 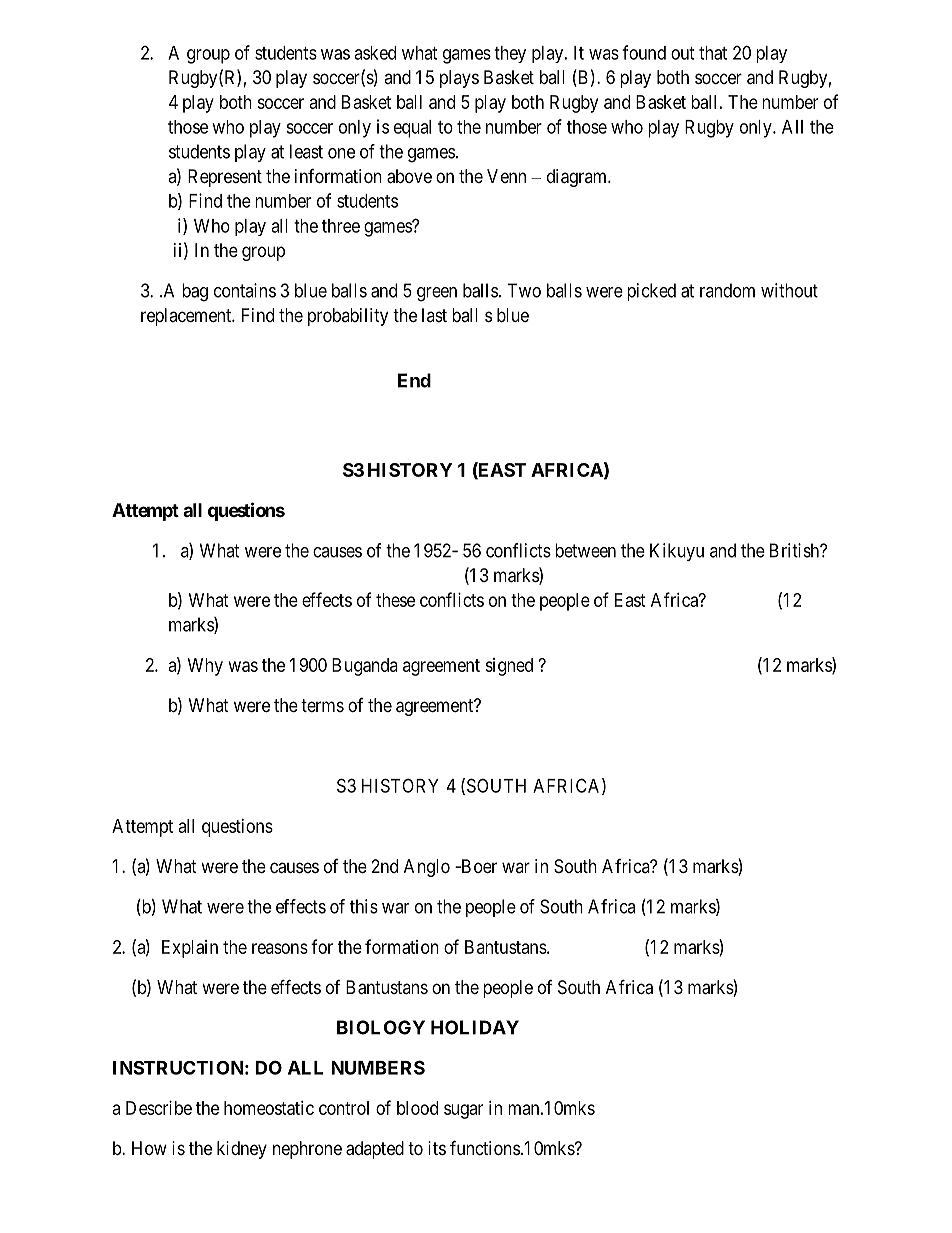 I want to click on Boer, so click(x=478, y=866).
